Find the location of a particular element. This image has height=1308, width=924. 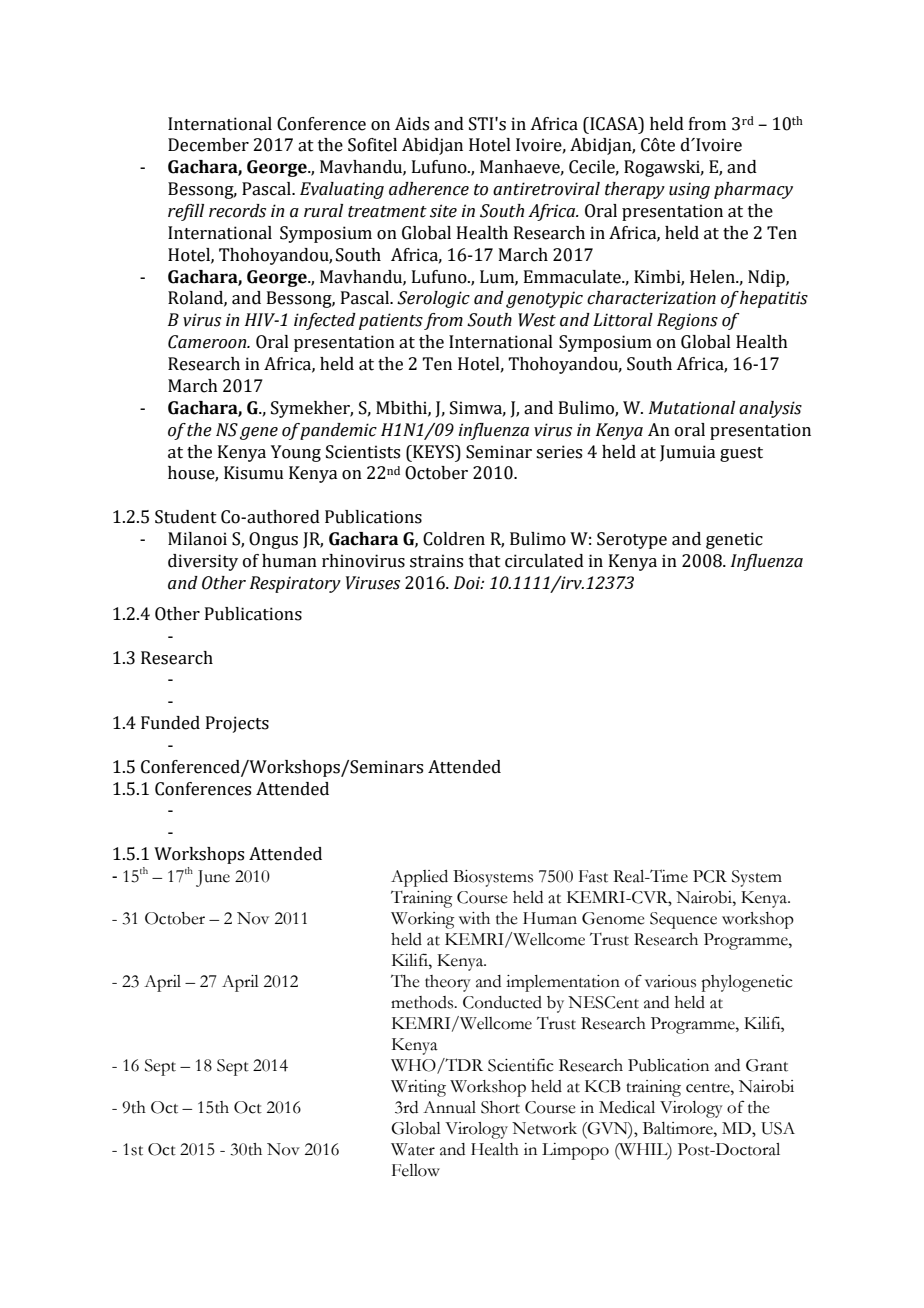

KEYS is located at coordinates (433, 452).
